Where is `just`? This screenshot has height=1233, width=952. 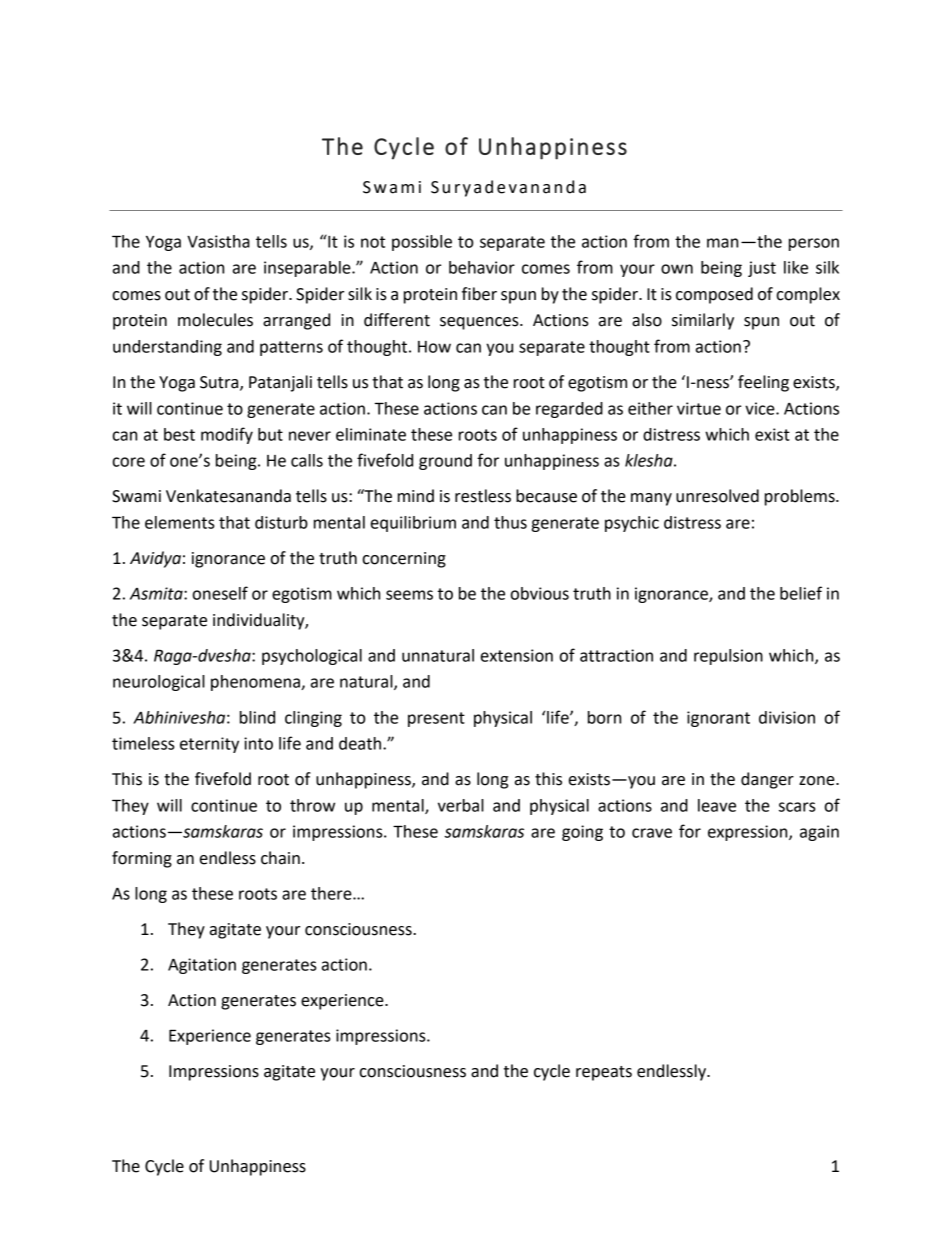
just is located at coordinates (762, 269).
